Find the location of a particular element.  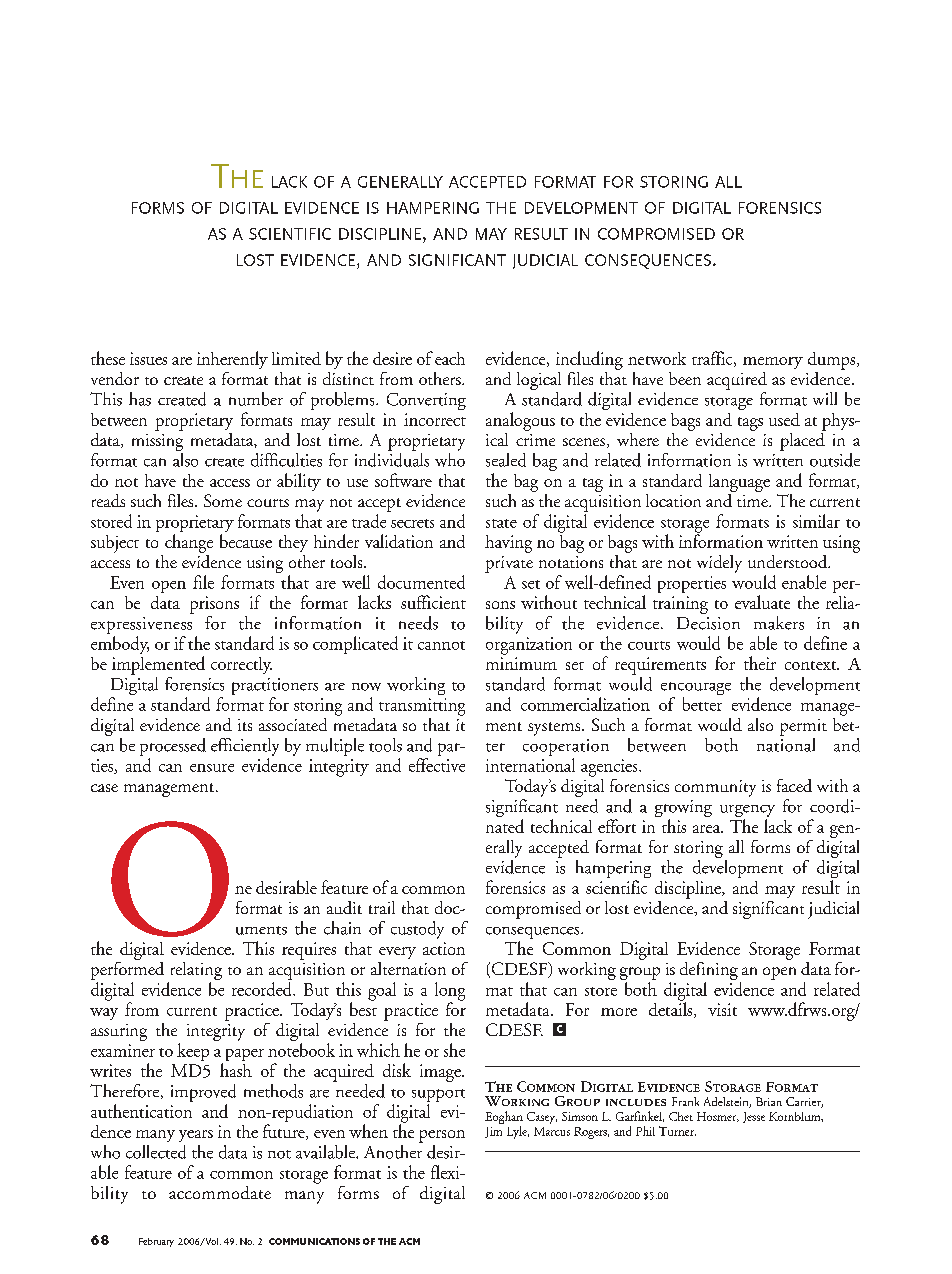

ensure is located at coordinates (212, 768).
